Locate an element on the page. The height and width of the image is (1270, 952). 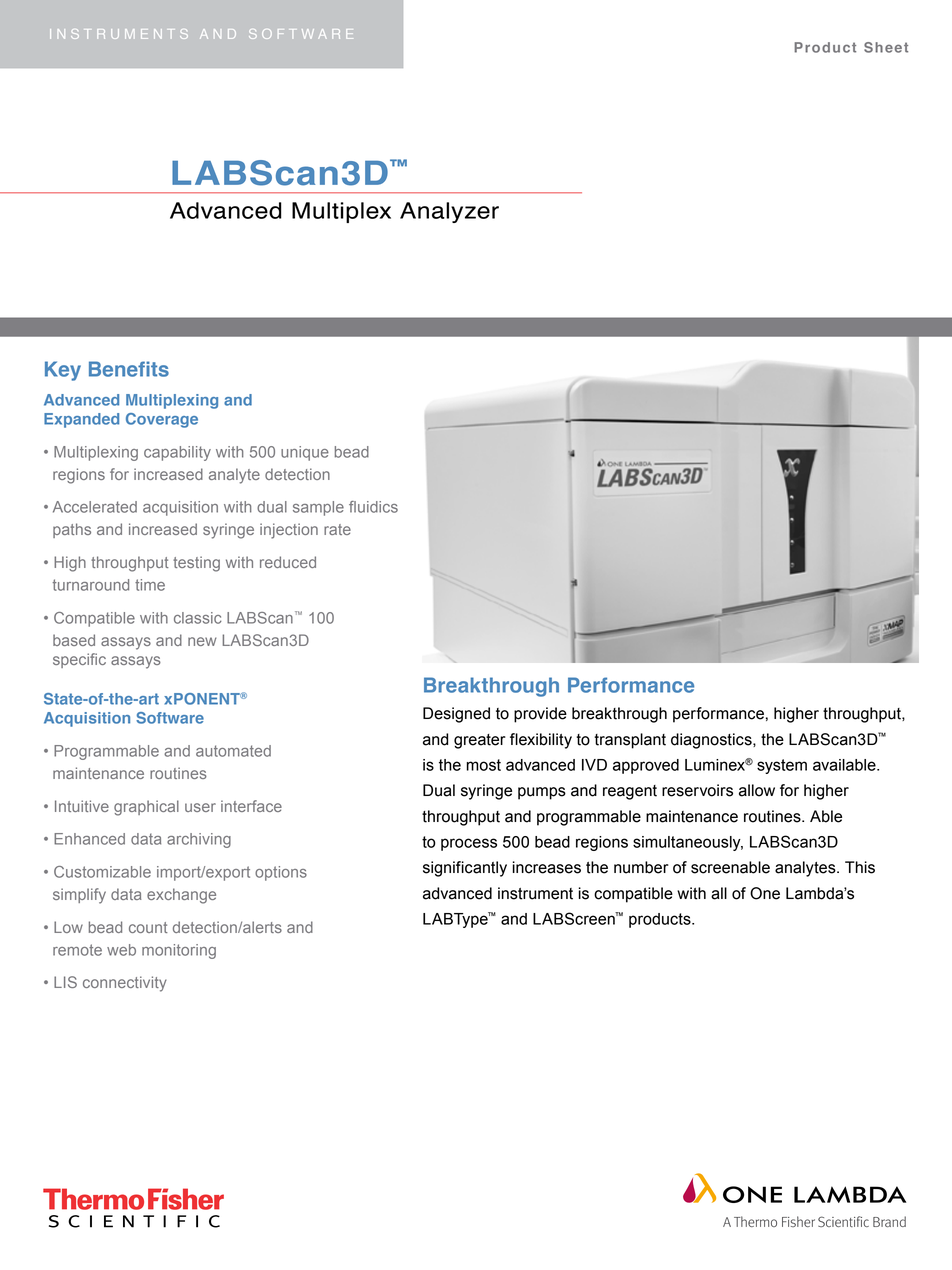
graphical is located at coordinates (146, 808).
